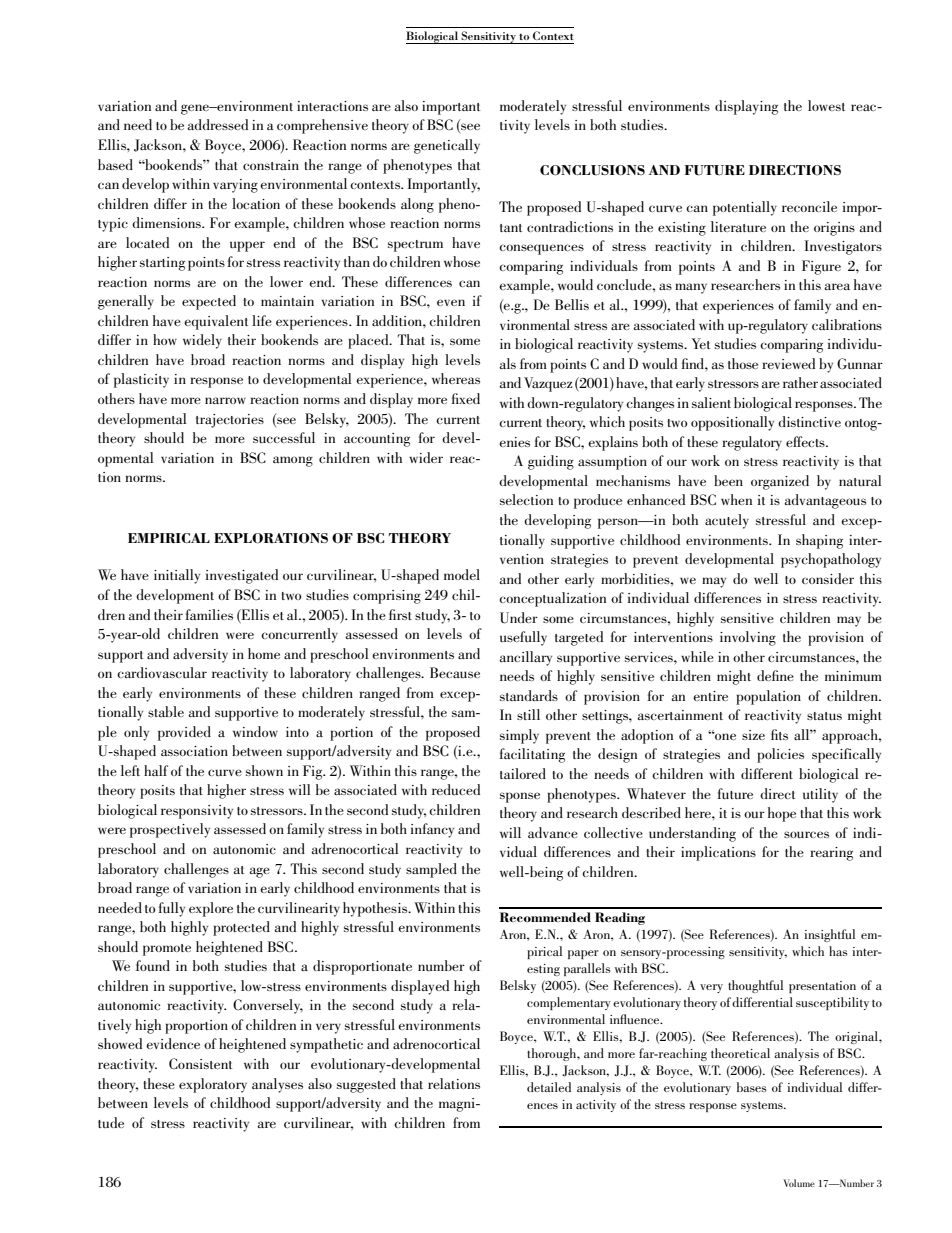 The height and width of the screenshot is (1233, 952). I want to click on lowest, so click(826, 105).
